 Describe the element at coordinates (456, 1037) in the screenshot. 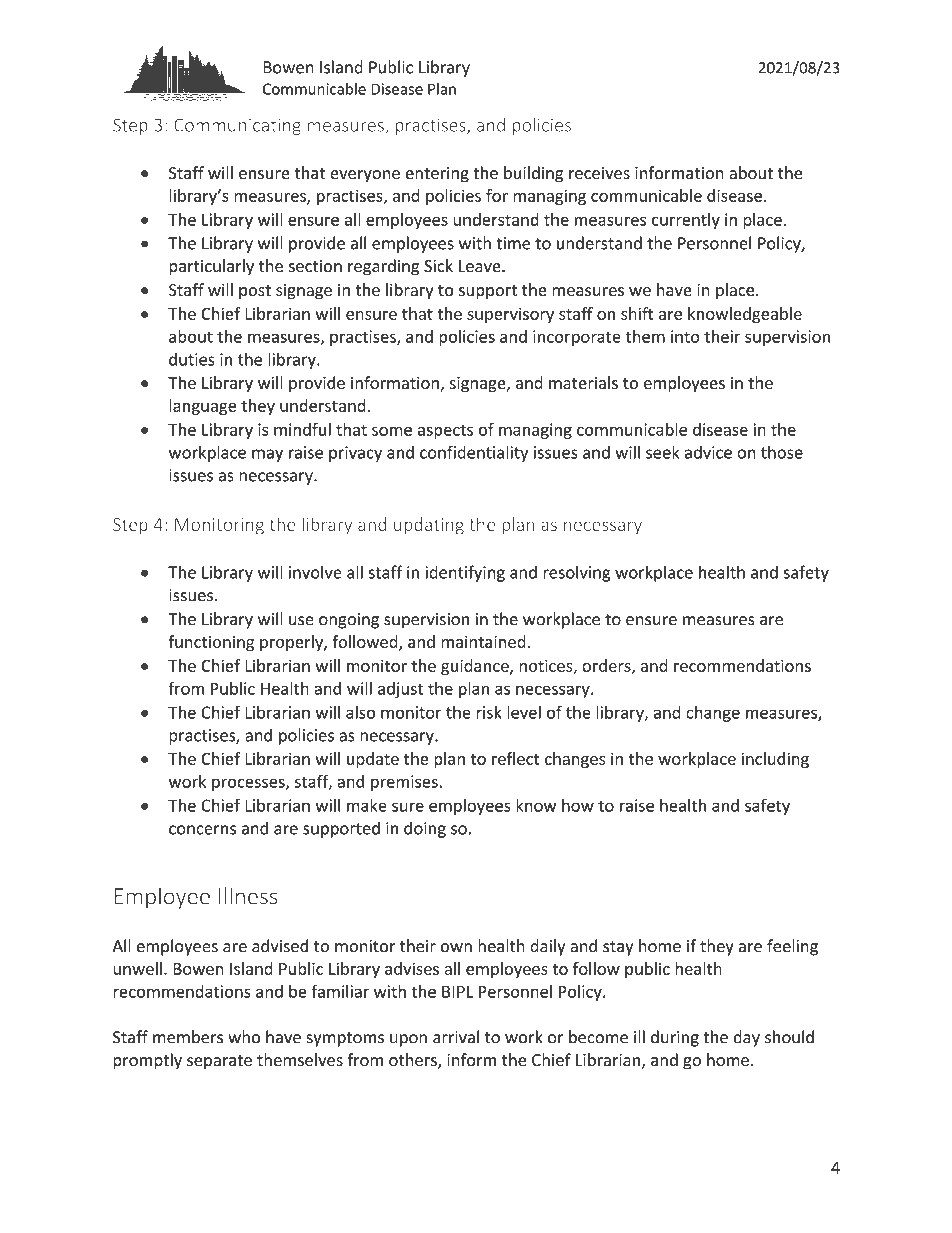

I see `arrival` at that location.
